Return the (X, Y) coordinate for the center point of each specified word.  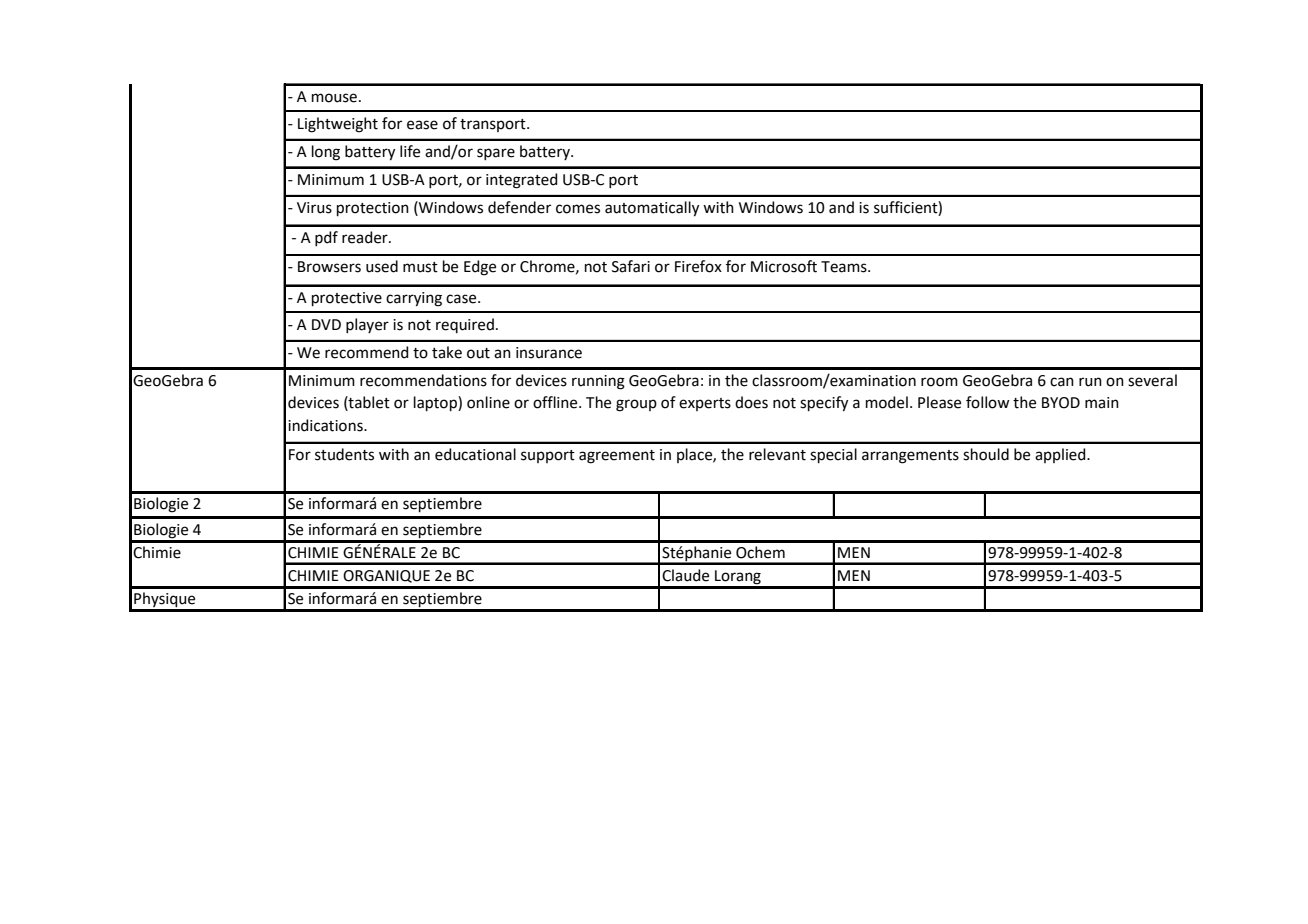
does (751, 402)
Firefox (698, 266)
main (1102, 403)
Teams (845, 267)
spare (496, 154)
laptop (436, 403)
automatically (652, 209)
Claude (685, 575)
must (420, 267)
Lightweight (338, 125)
